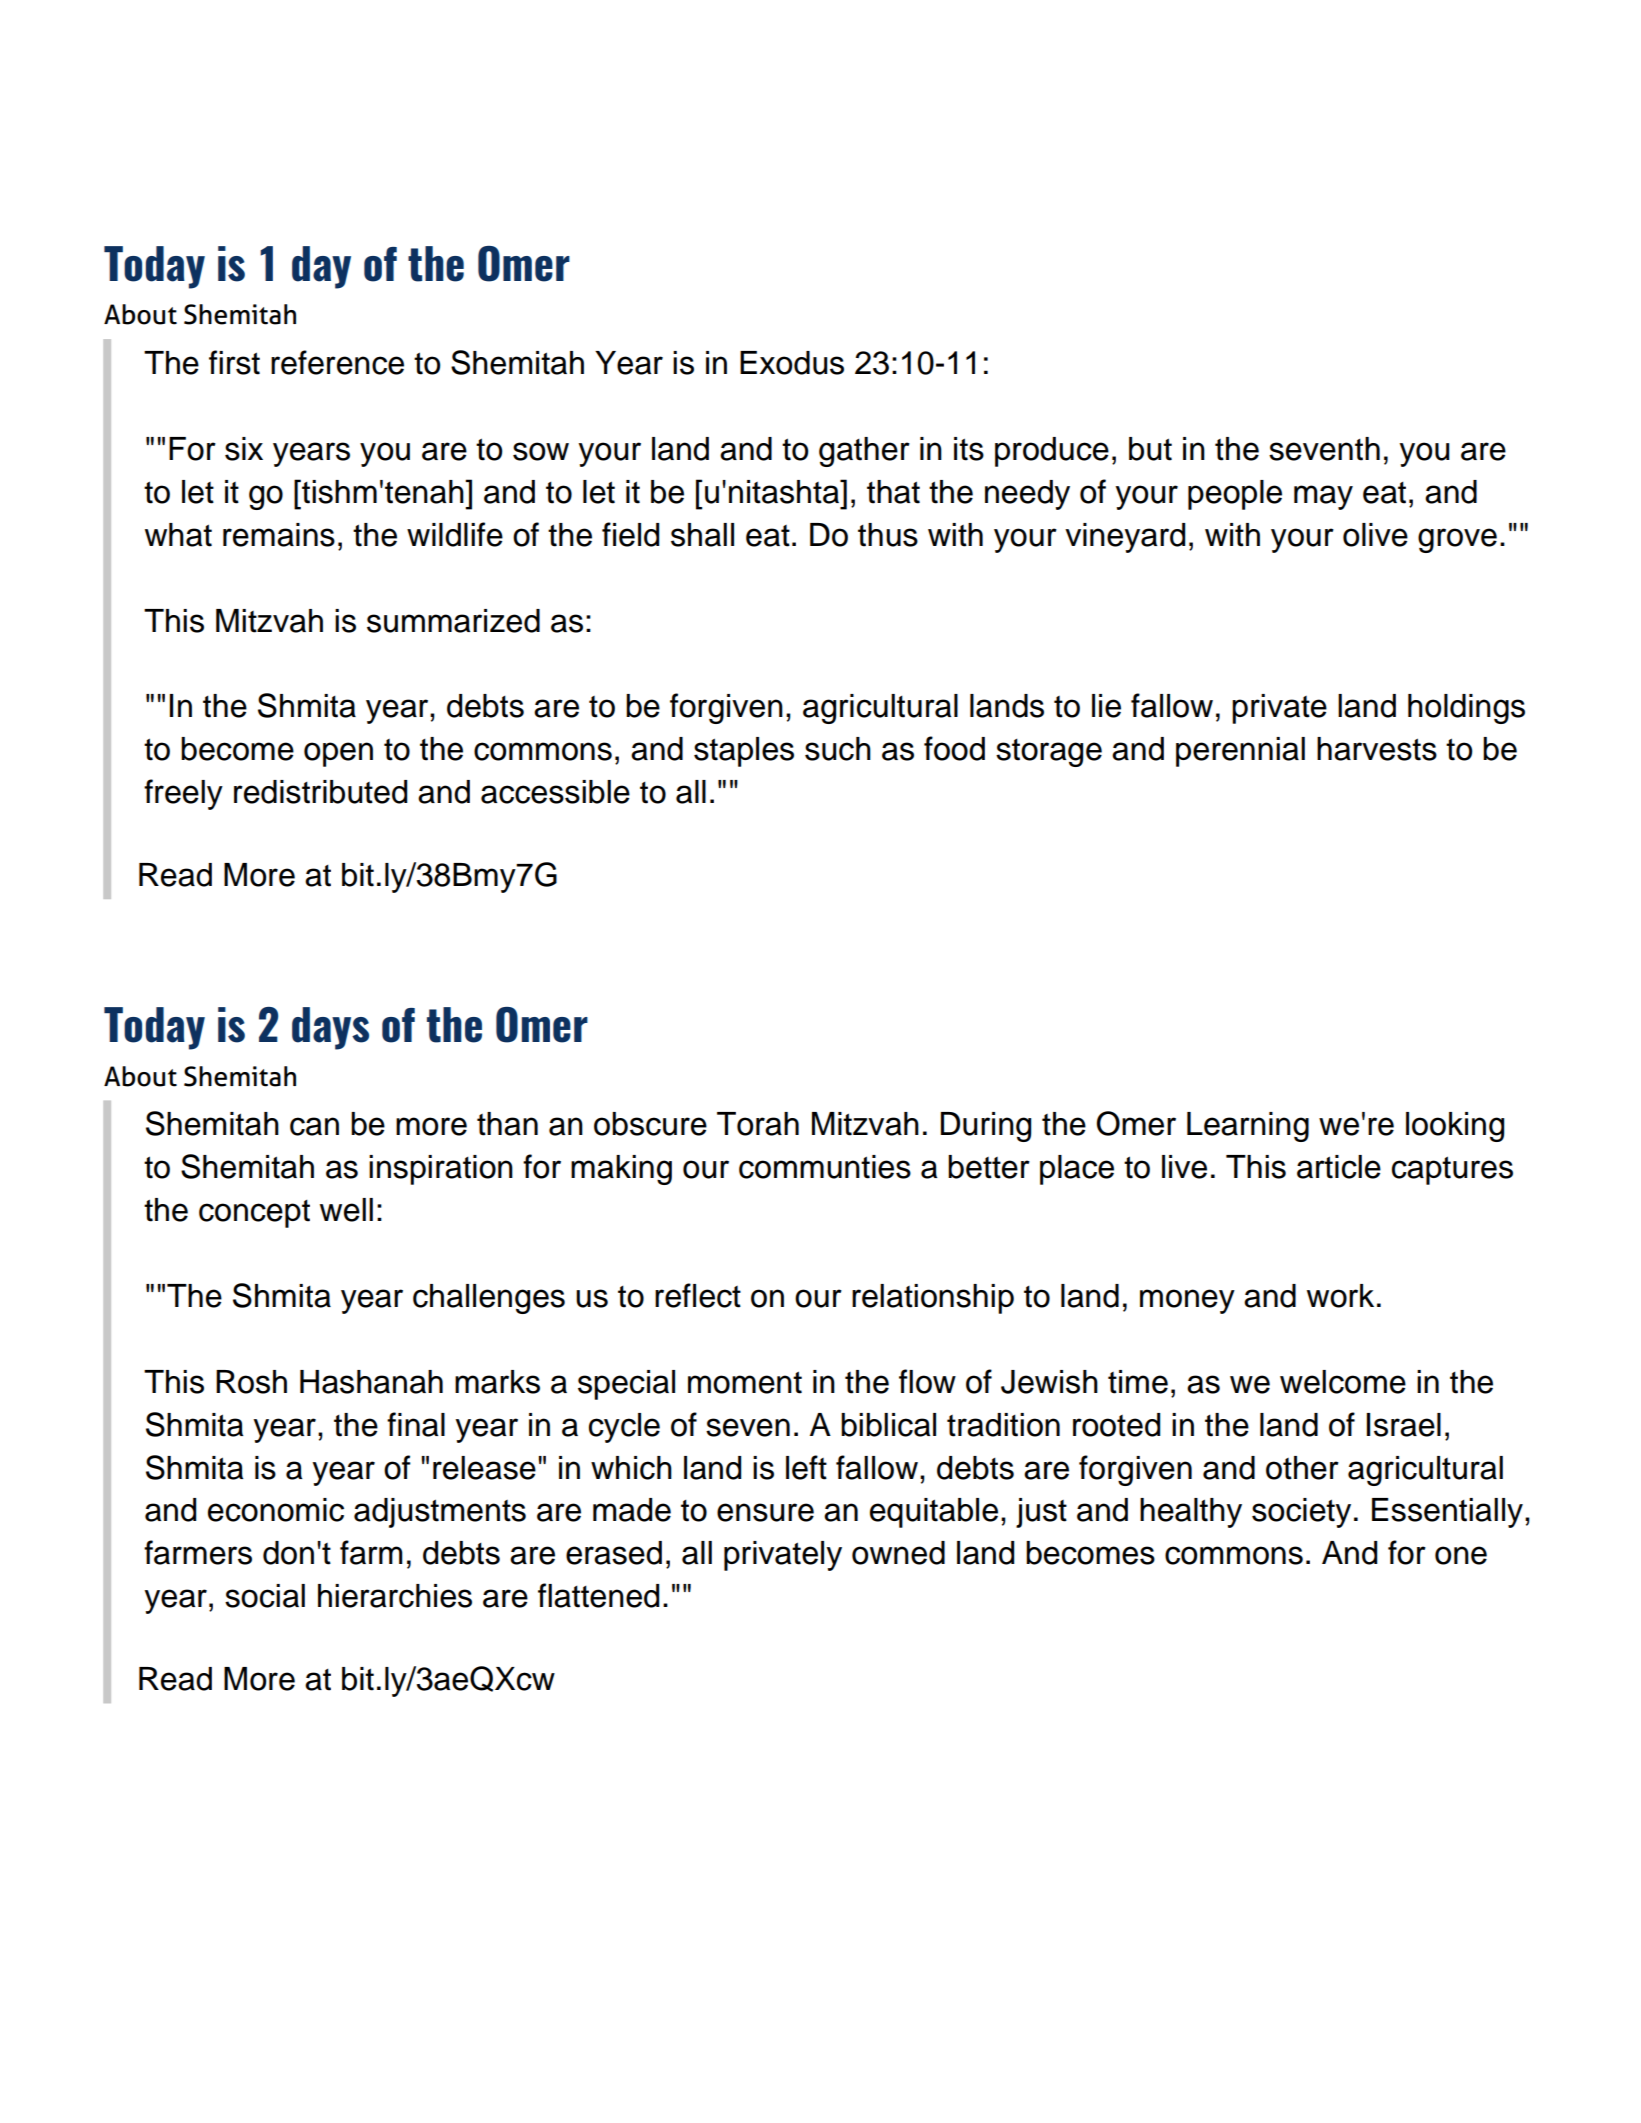  Describe the element at coordinates (337, 362) in the screenshot. I see `reference` at that location.
